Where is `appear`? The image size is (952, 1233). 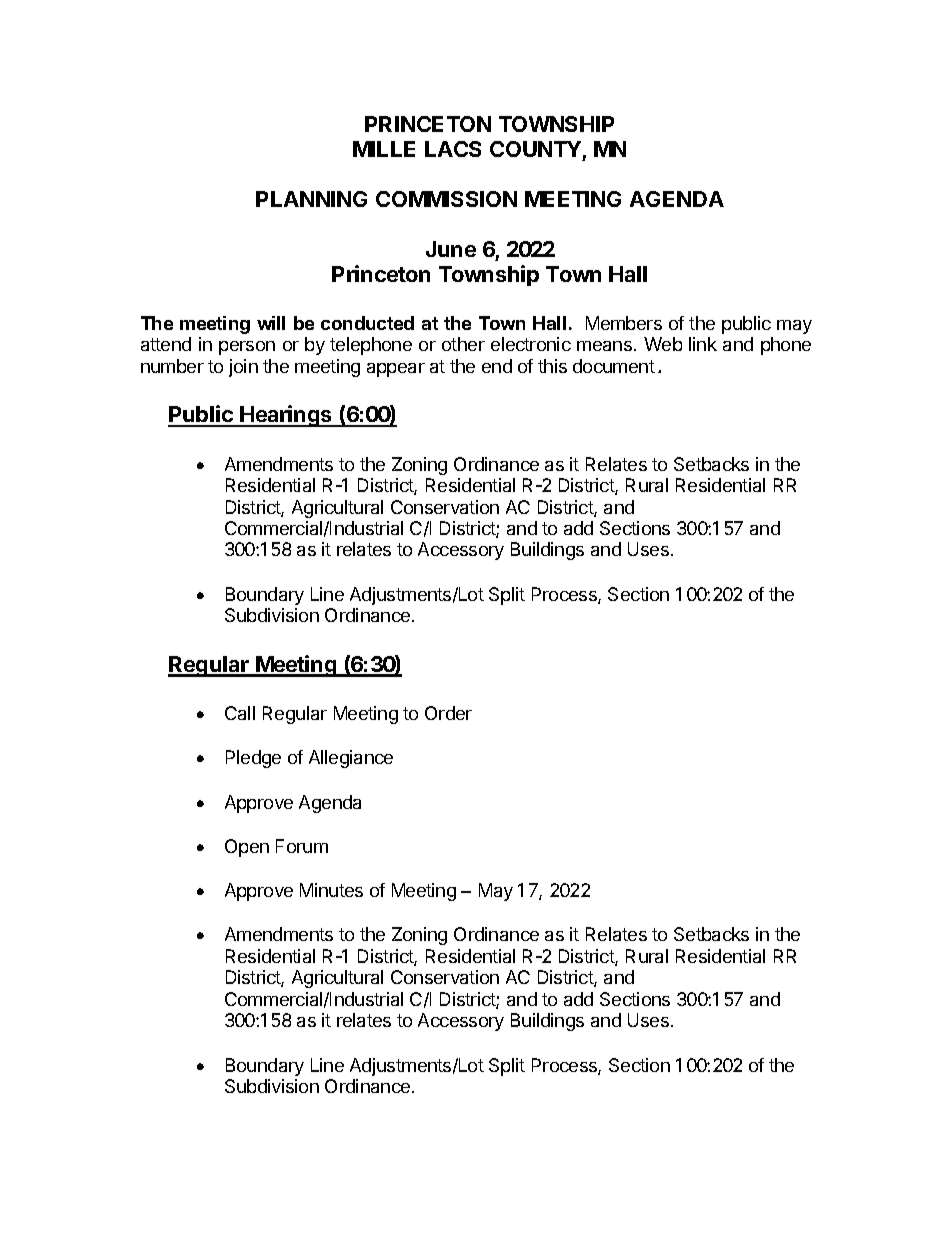
appear is located at coordinates (396, 370).
